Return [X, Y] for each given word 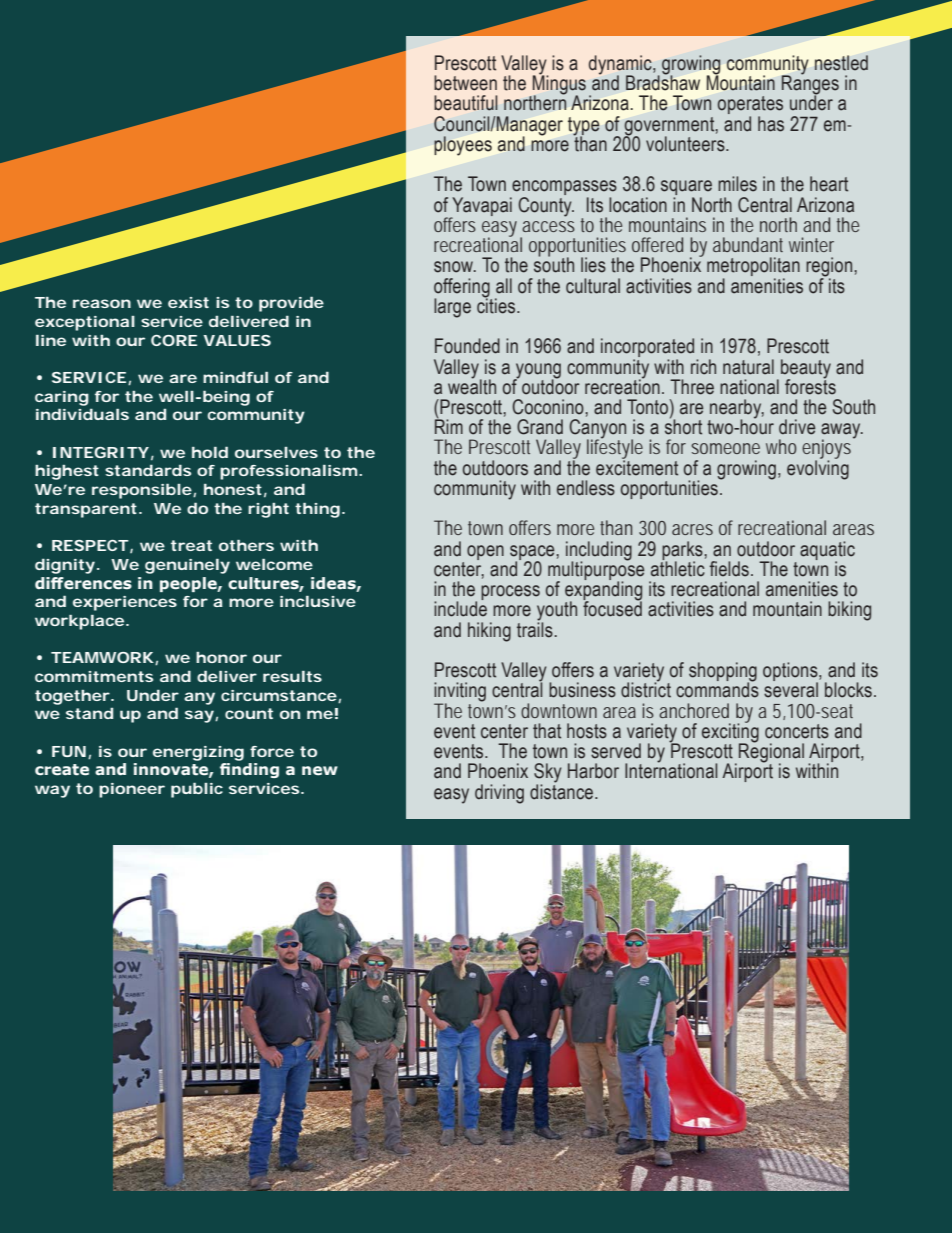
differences [83, 583]
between [465, 83]
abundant [748, 244]
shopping [723, 673]
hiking [489, 632]
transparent [86, 510]
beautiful [466, 103]
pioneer [132, 790]
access [548, 226]
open [485, 552]
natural [748, 367]
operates [750, 106]
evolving [818, 469]
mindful [235, 377]
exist [188, 302]
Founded [467, 346]
